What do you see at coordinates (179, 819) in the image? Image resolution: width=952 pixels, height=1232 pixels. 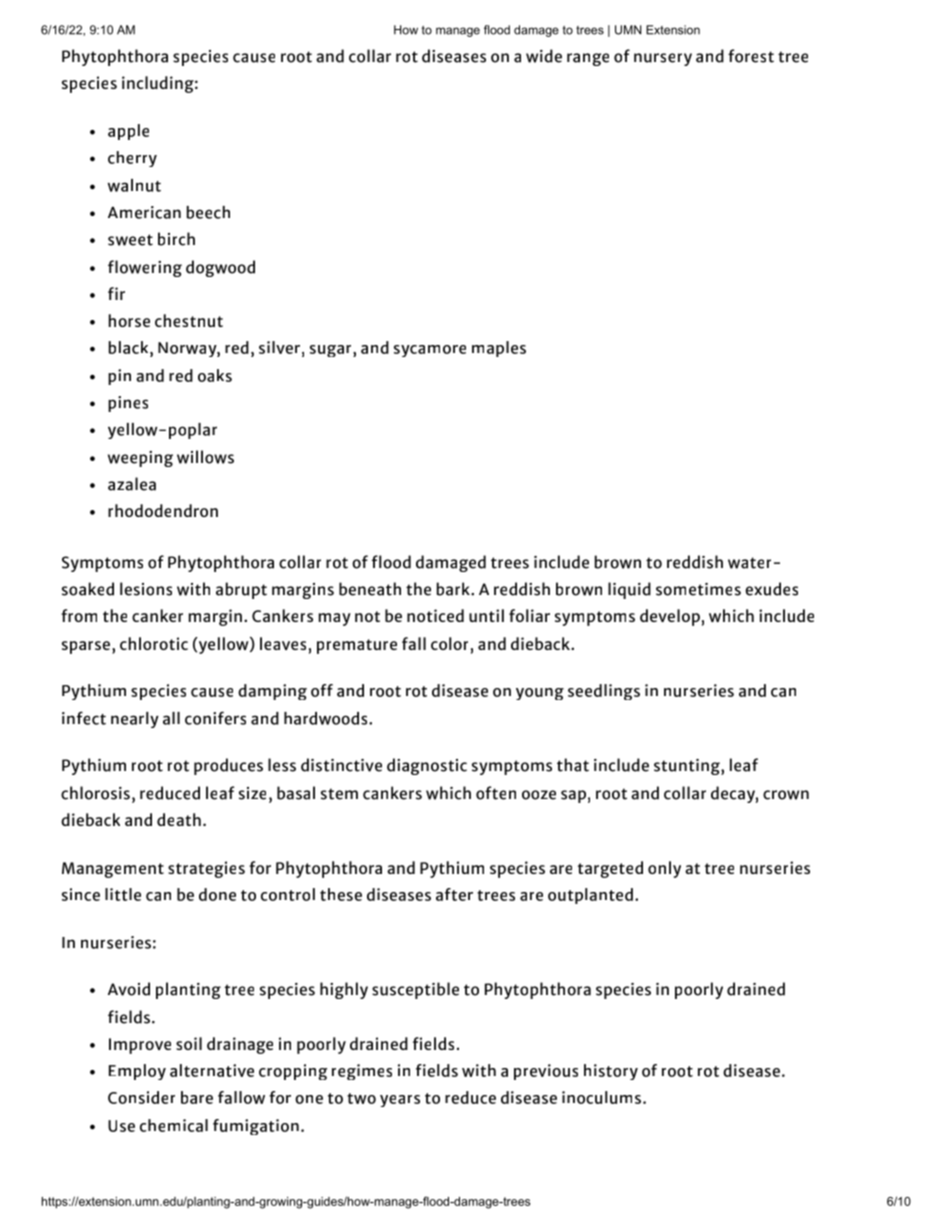 I see `death` at bounding box center [179, 819].
